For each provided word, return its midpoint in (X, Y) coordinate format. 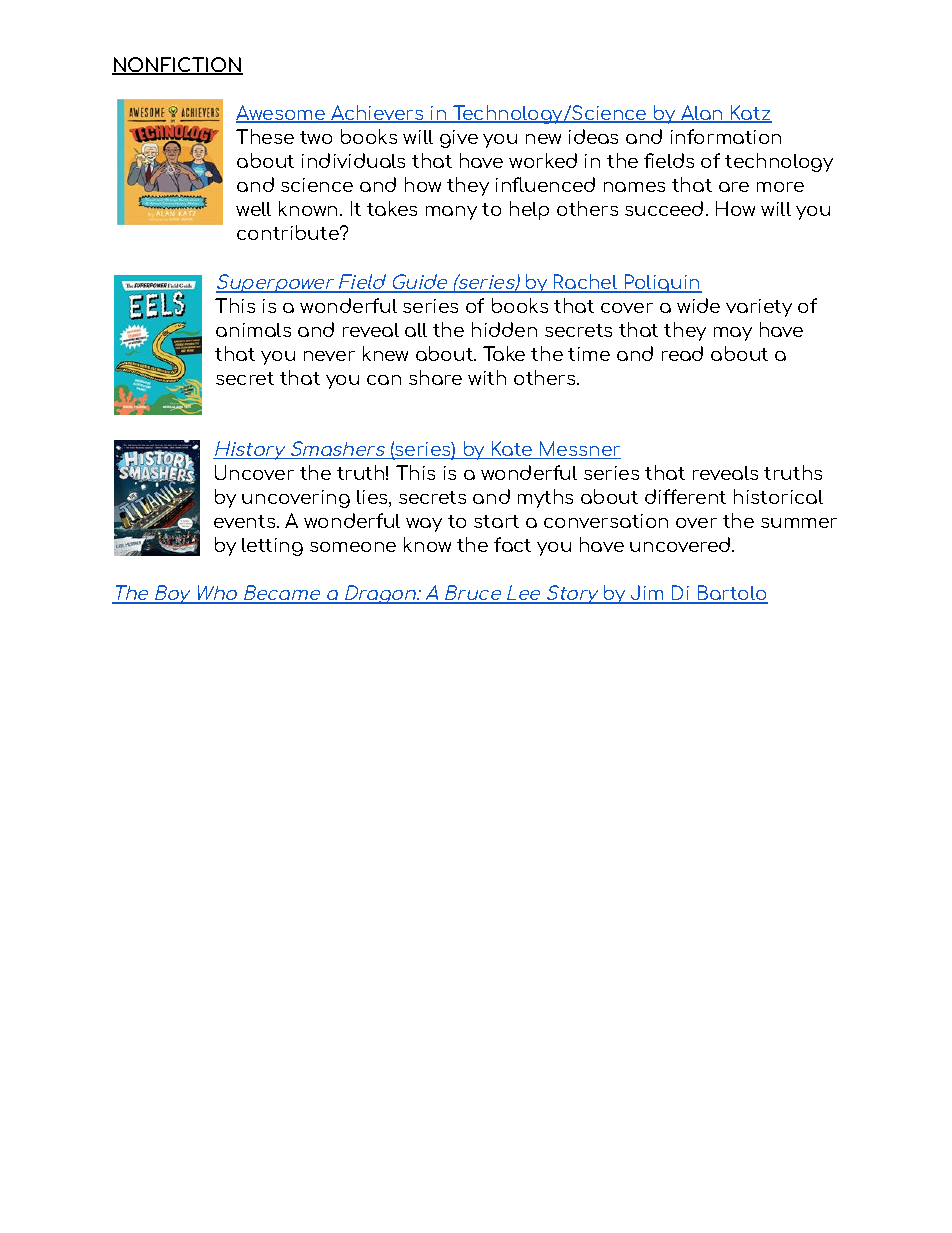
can (384, 380)
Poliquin (662, 283)
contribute (289, 232)
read (682, 353)
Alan (702, 114)
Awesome (282, 114)
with (487, 377)
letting (272, 547)
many (451, 213)
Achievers (377, 114)
